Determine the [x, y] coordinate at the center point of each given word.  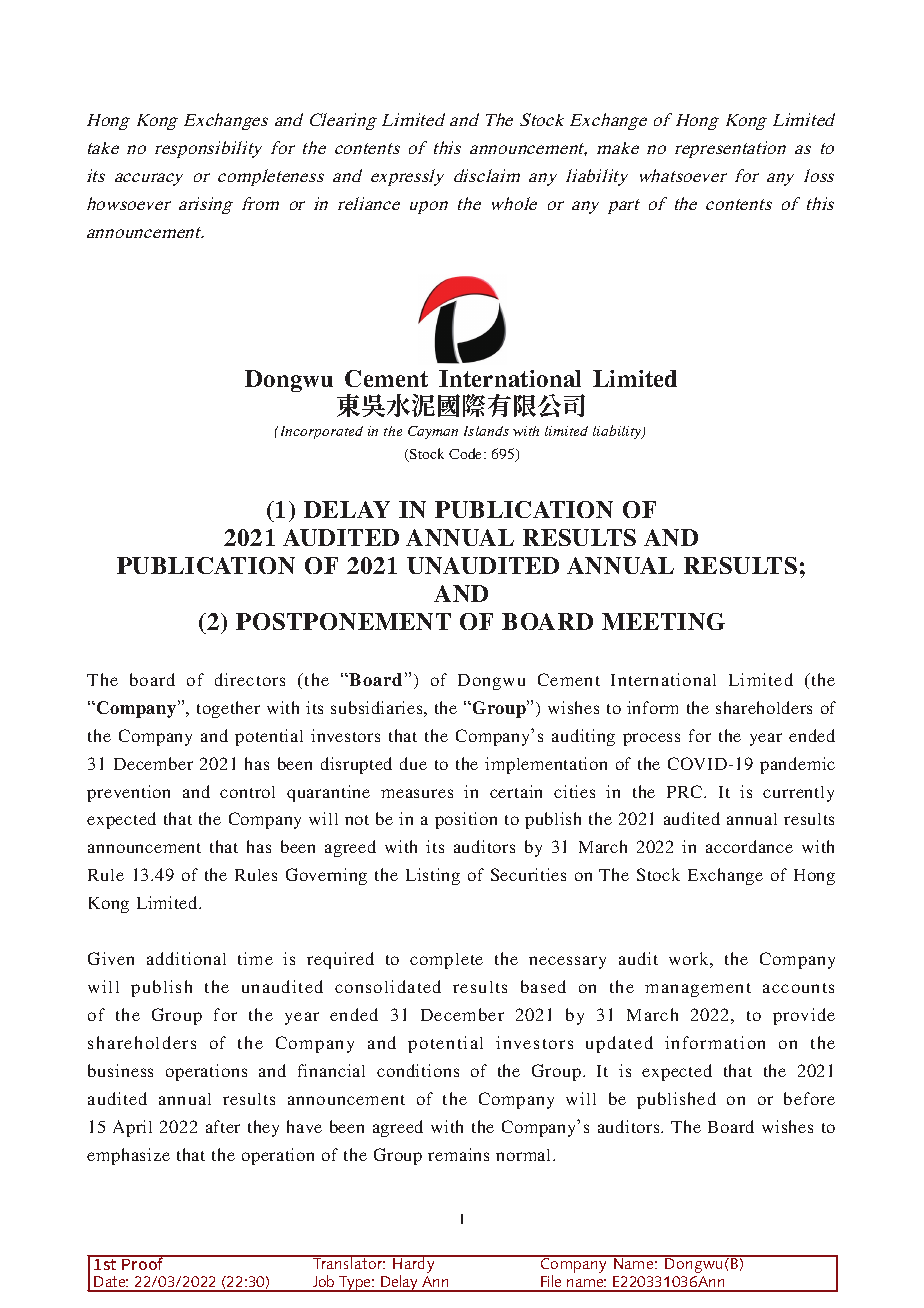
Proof [143, 1262]
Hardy [414, 1265]
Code [467, 453]
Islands [486, 431]
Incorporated [322, 432]
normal [525, 1155]
